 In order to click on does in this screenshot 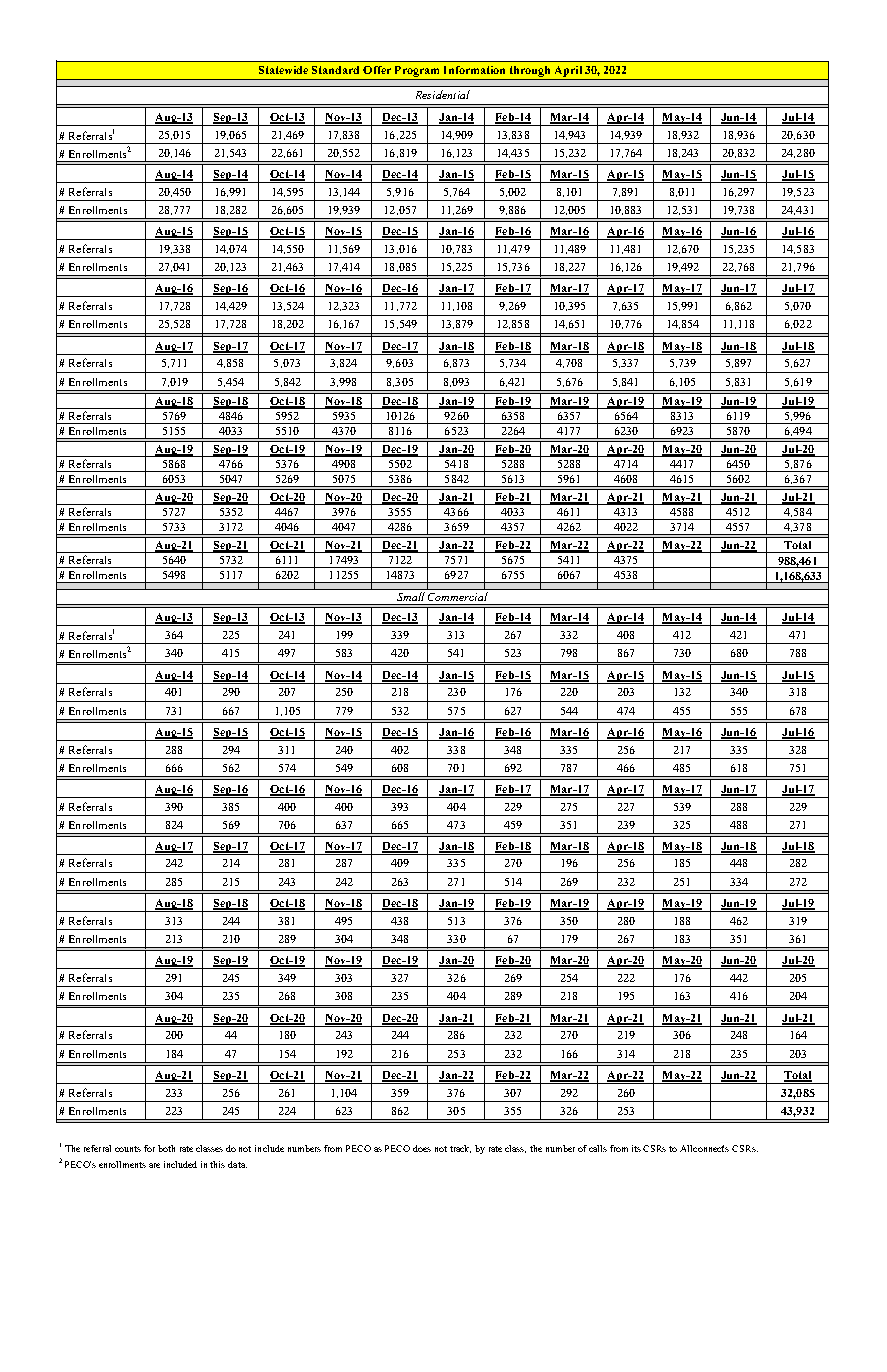, I will do `click(422, 1148)`.
